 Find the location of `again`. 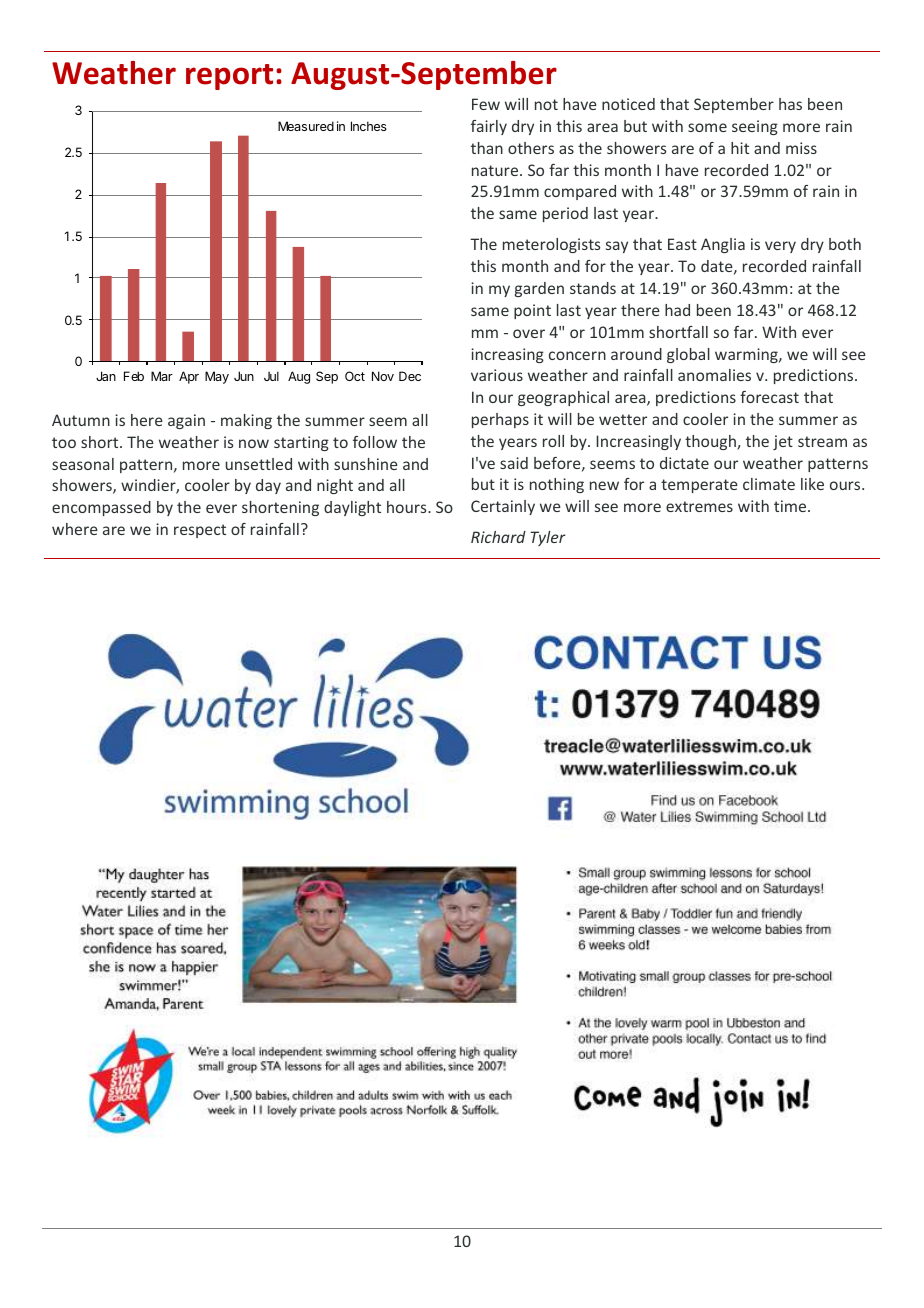

again is located at coordinates (186, 421).
